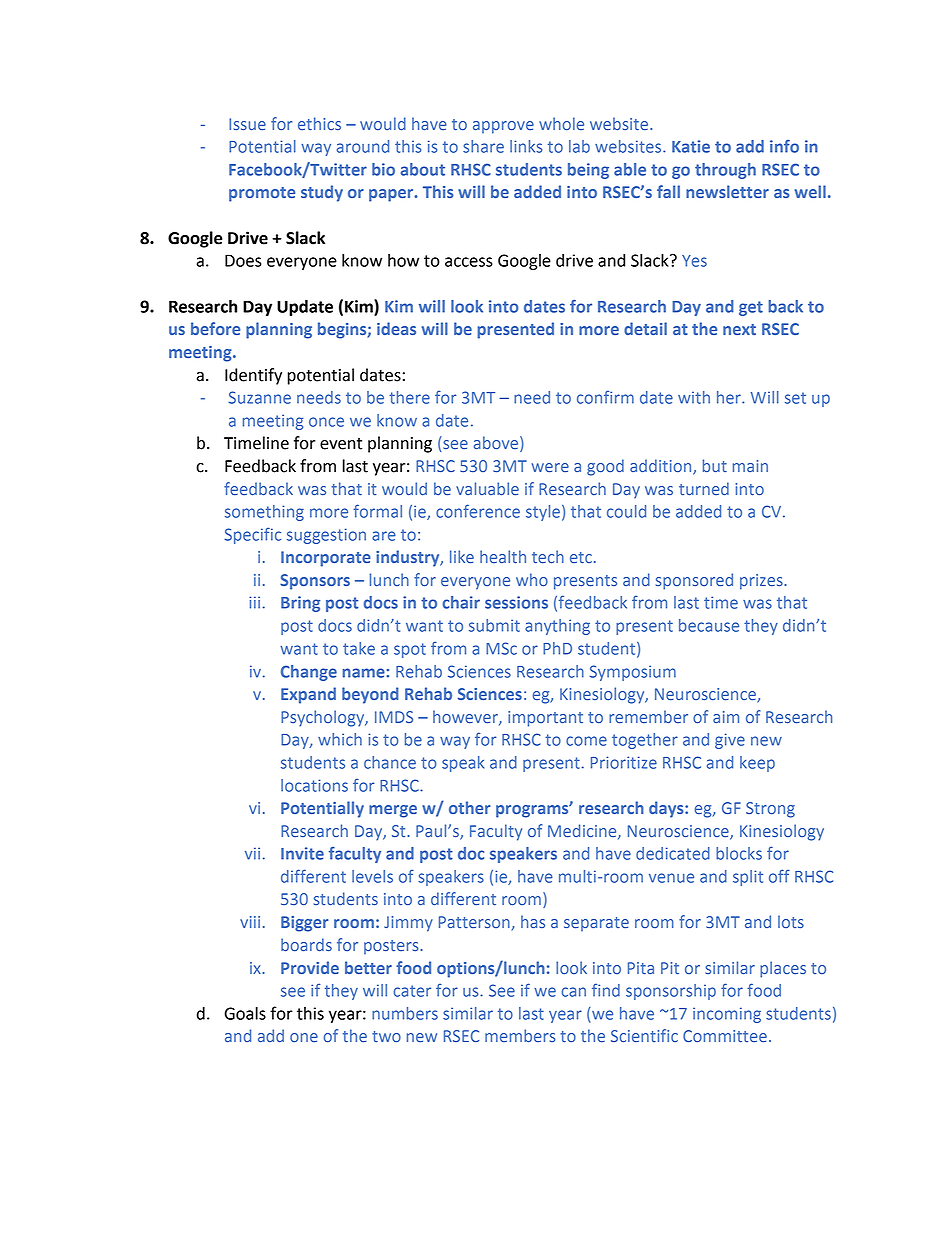  What do you see at coordinates (725, 171) in the image?
I see `through` at bounding box center [725, 171].
